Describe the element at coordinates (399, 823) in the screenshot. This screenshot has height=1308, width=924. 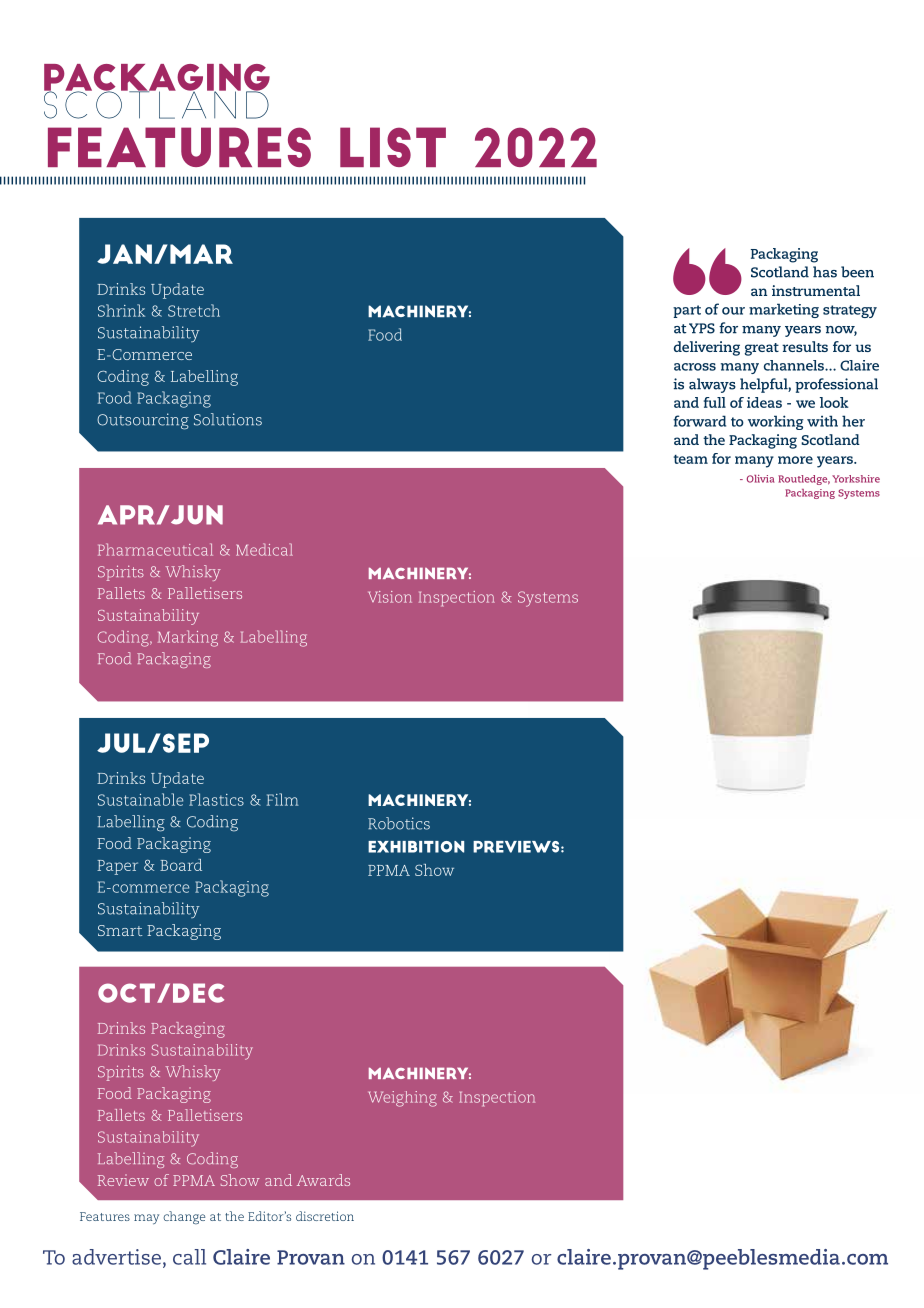
I see `Robotics` at that location.
